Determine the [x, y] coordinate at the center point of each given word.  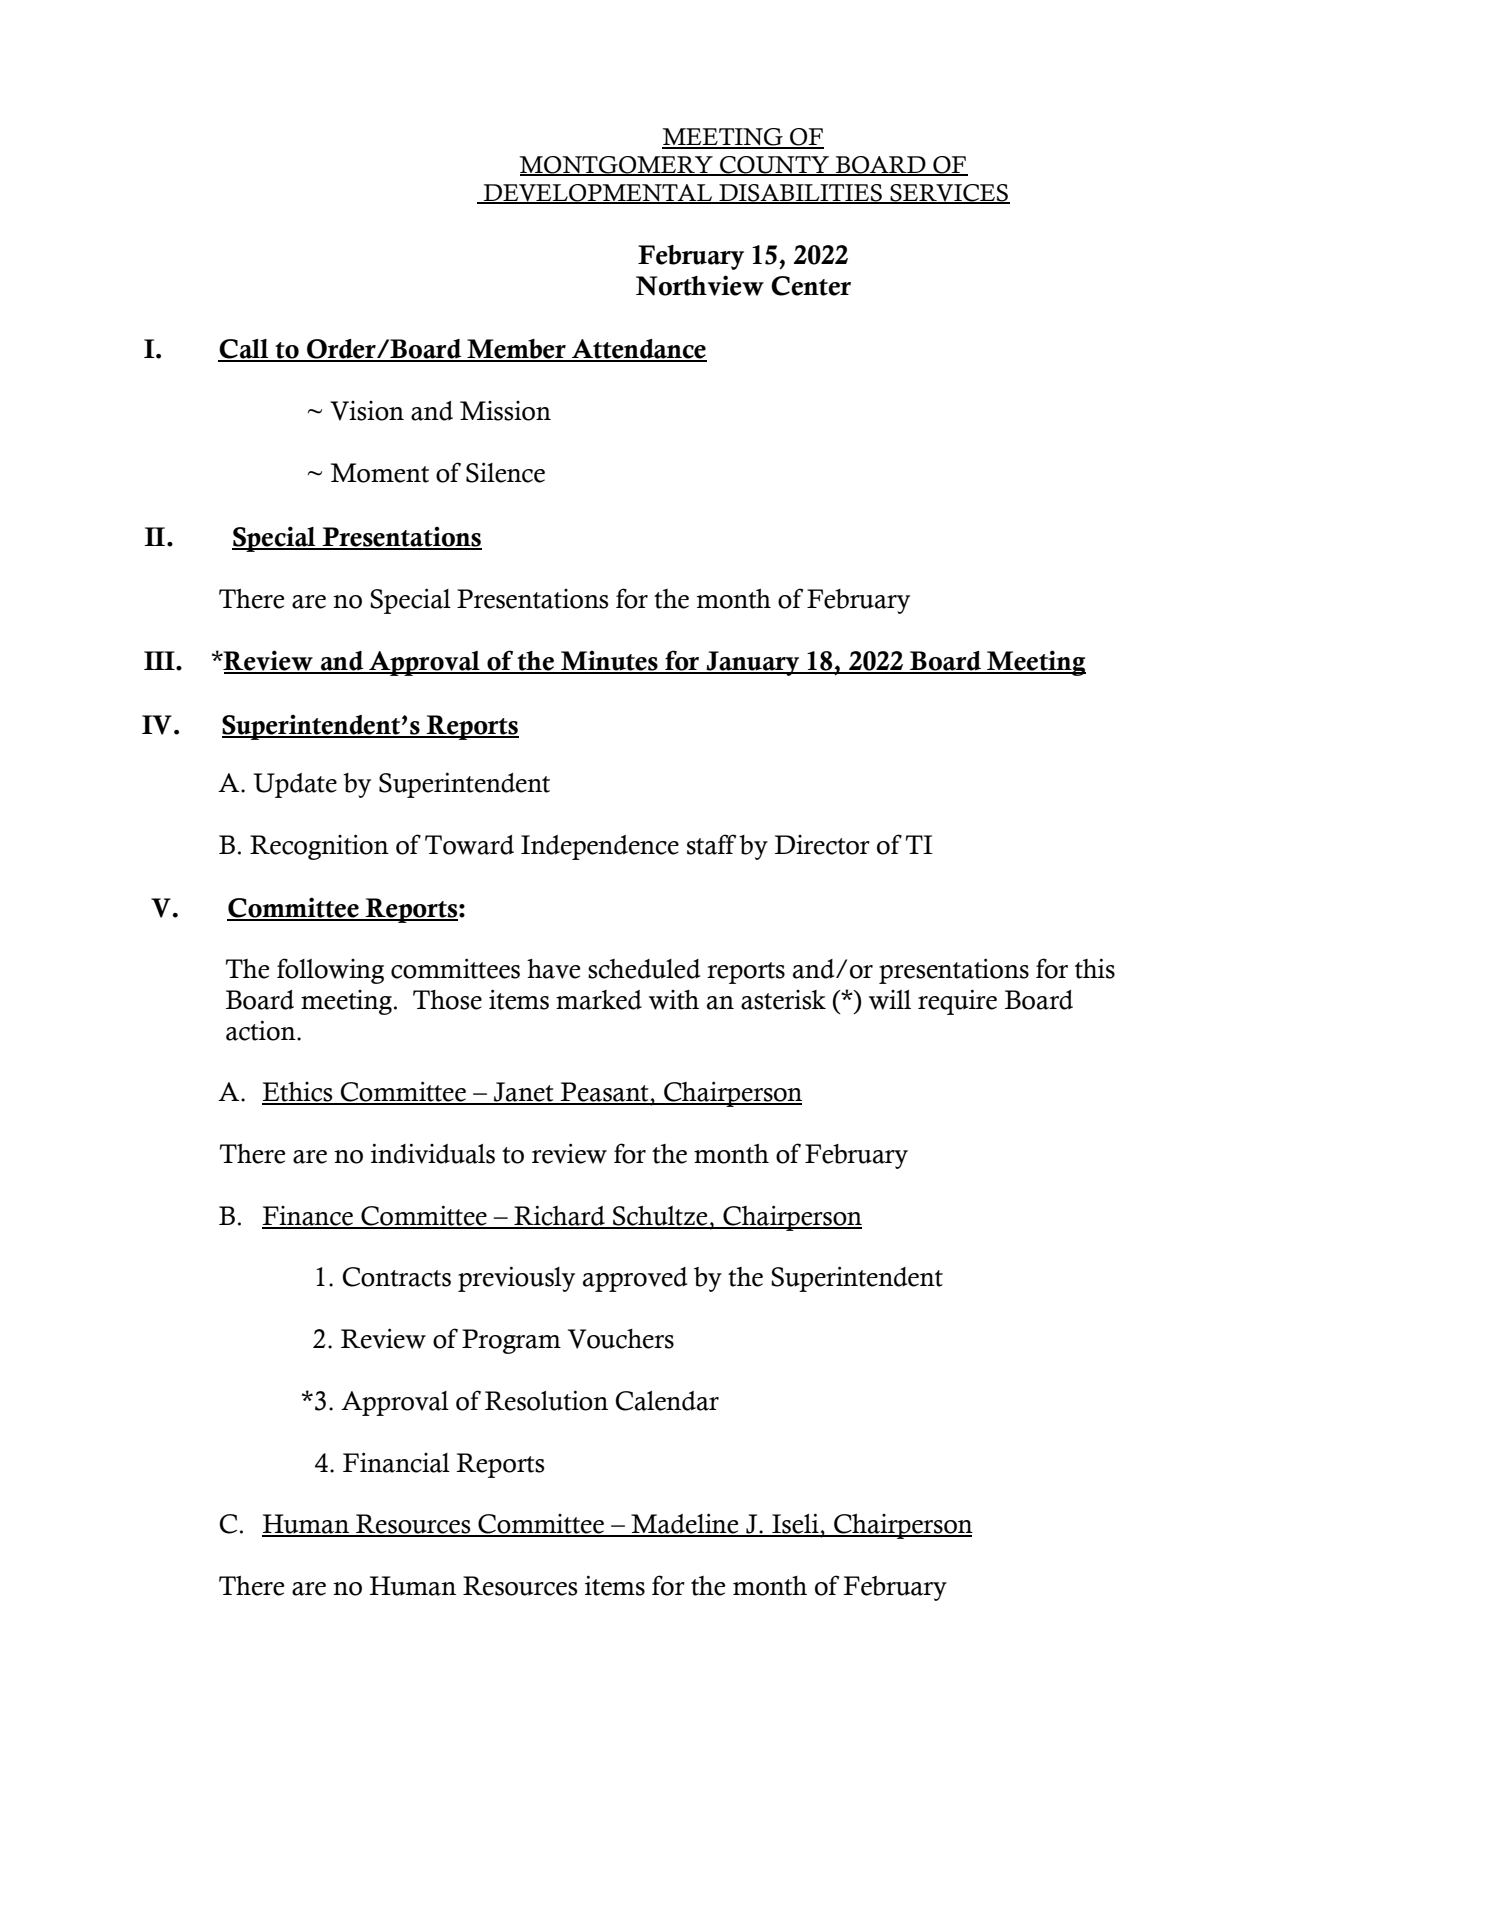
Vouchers [621, 1339]
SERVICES [949, 194]
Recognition [319, 847]
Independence [600, 847]
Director [822, 845]
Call [244, 350]
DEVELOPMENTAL [598, 194]
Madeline [685, 1524]
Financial [396, 1462]
